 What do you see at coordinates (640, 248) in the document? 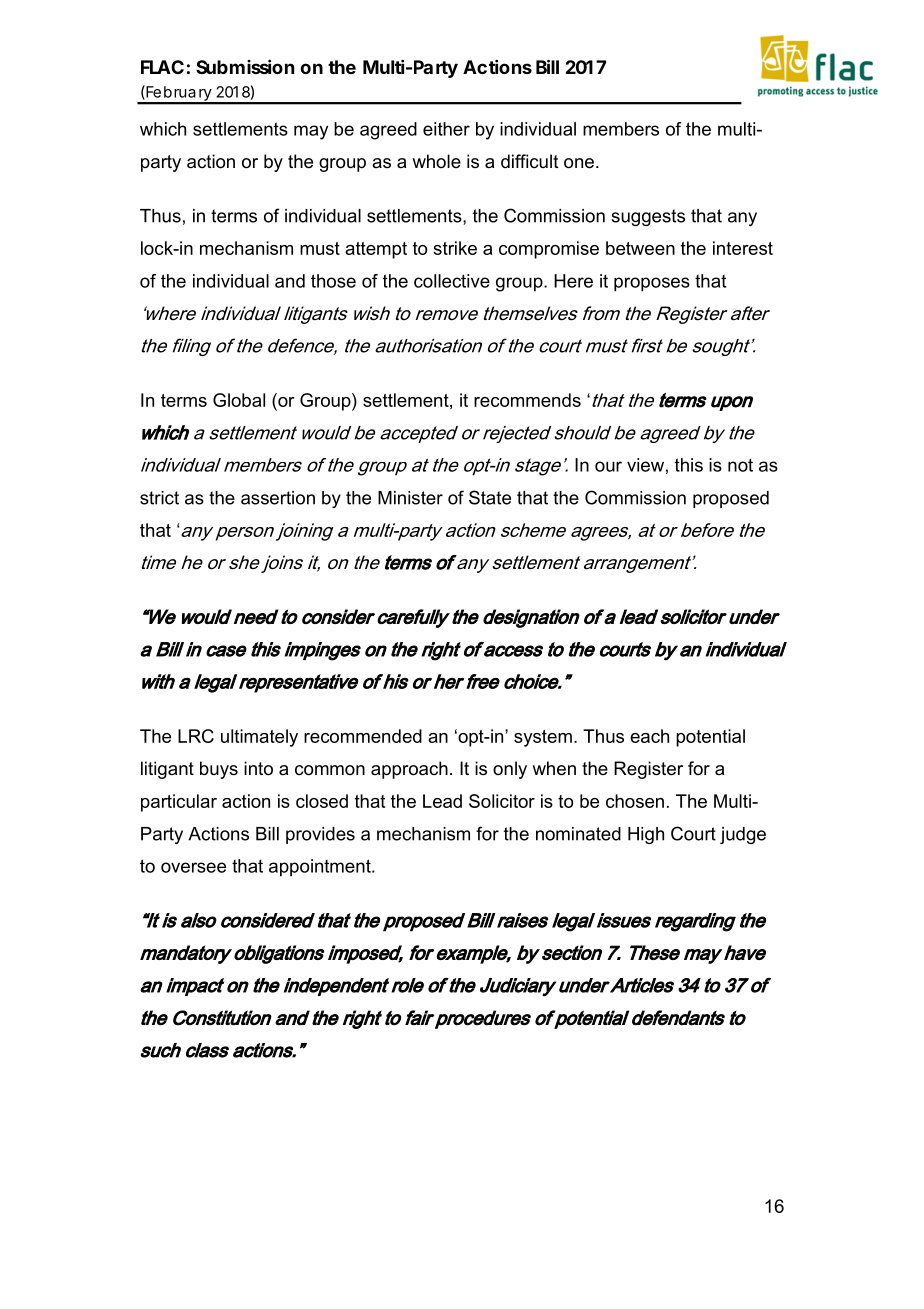
I see `between` at bounding box center [640, 248].
